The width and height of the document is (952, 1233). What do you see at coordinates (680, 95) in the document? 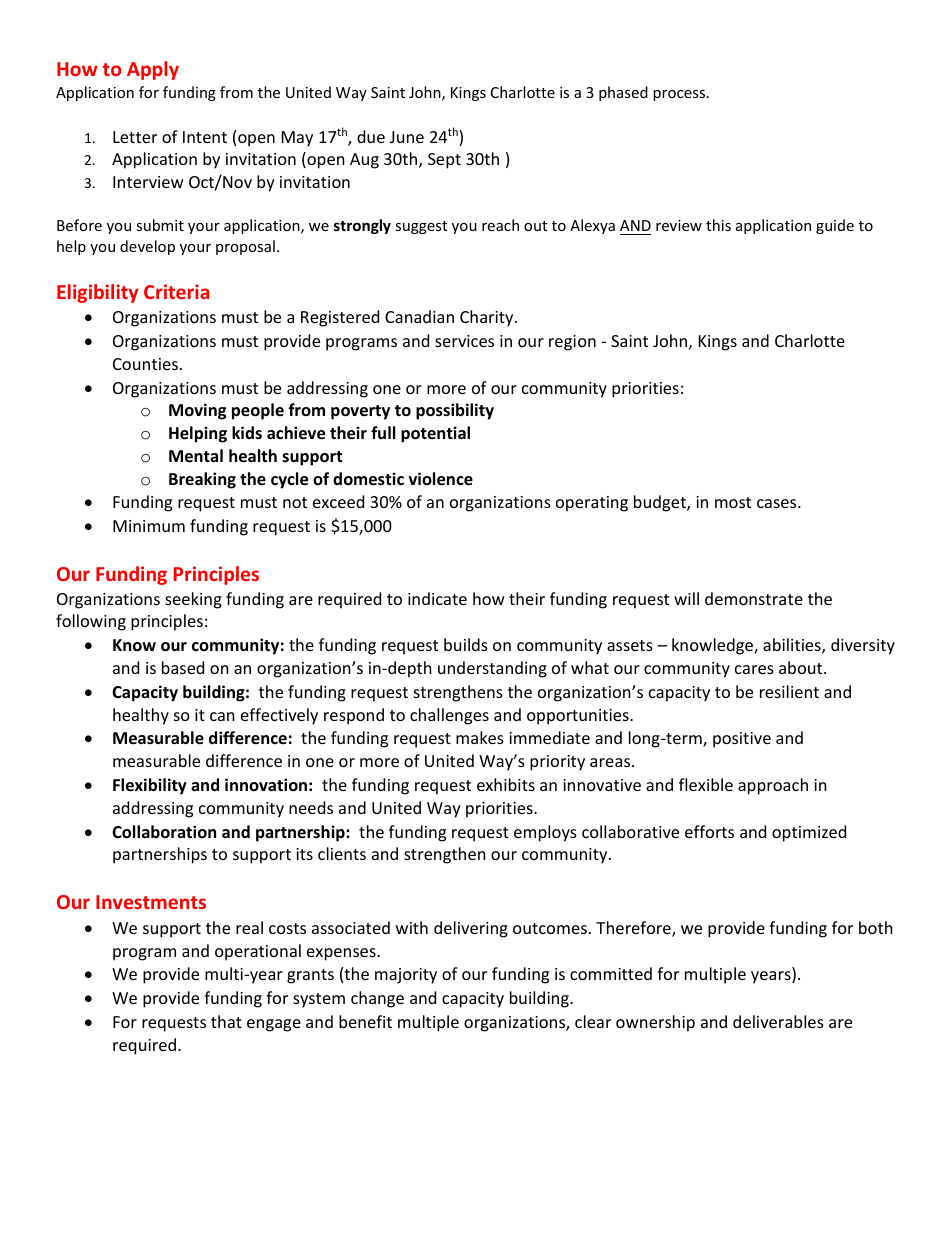
I see `process` at bounding box center [680, 95].
